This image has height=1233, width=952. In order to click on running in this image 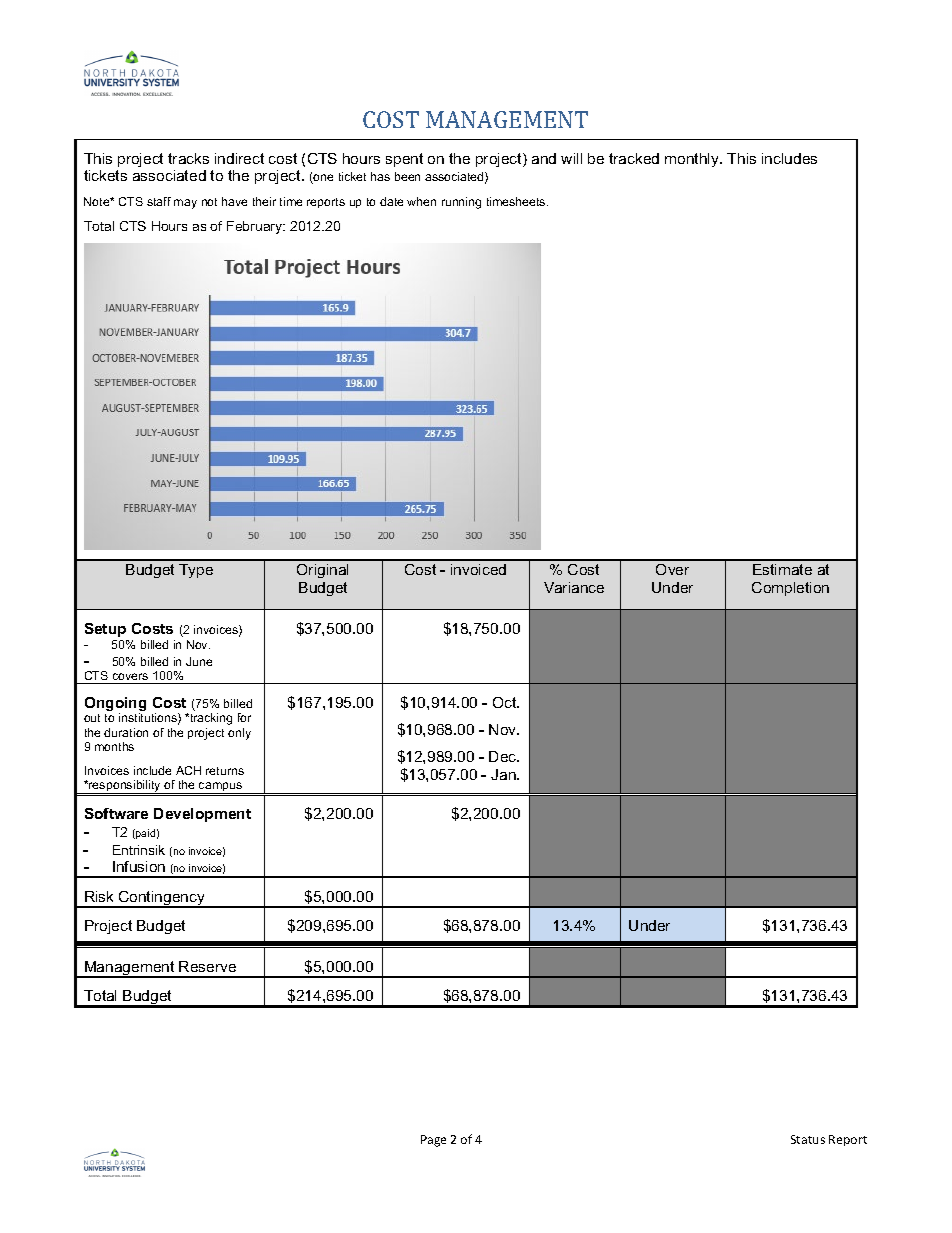, I will do `click(461, 203)`.
